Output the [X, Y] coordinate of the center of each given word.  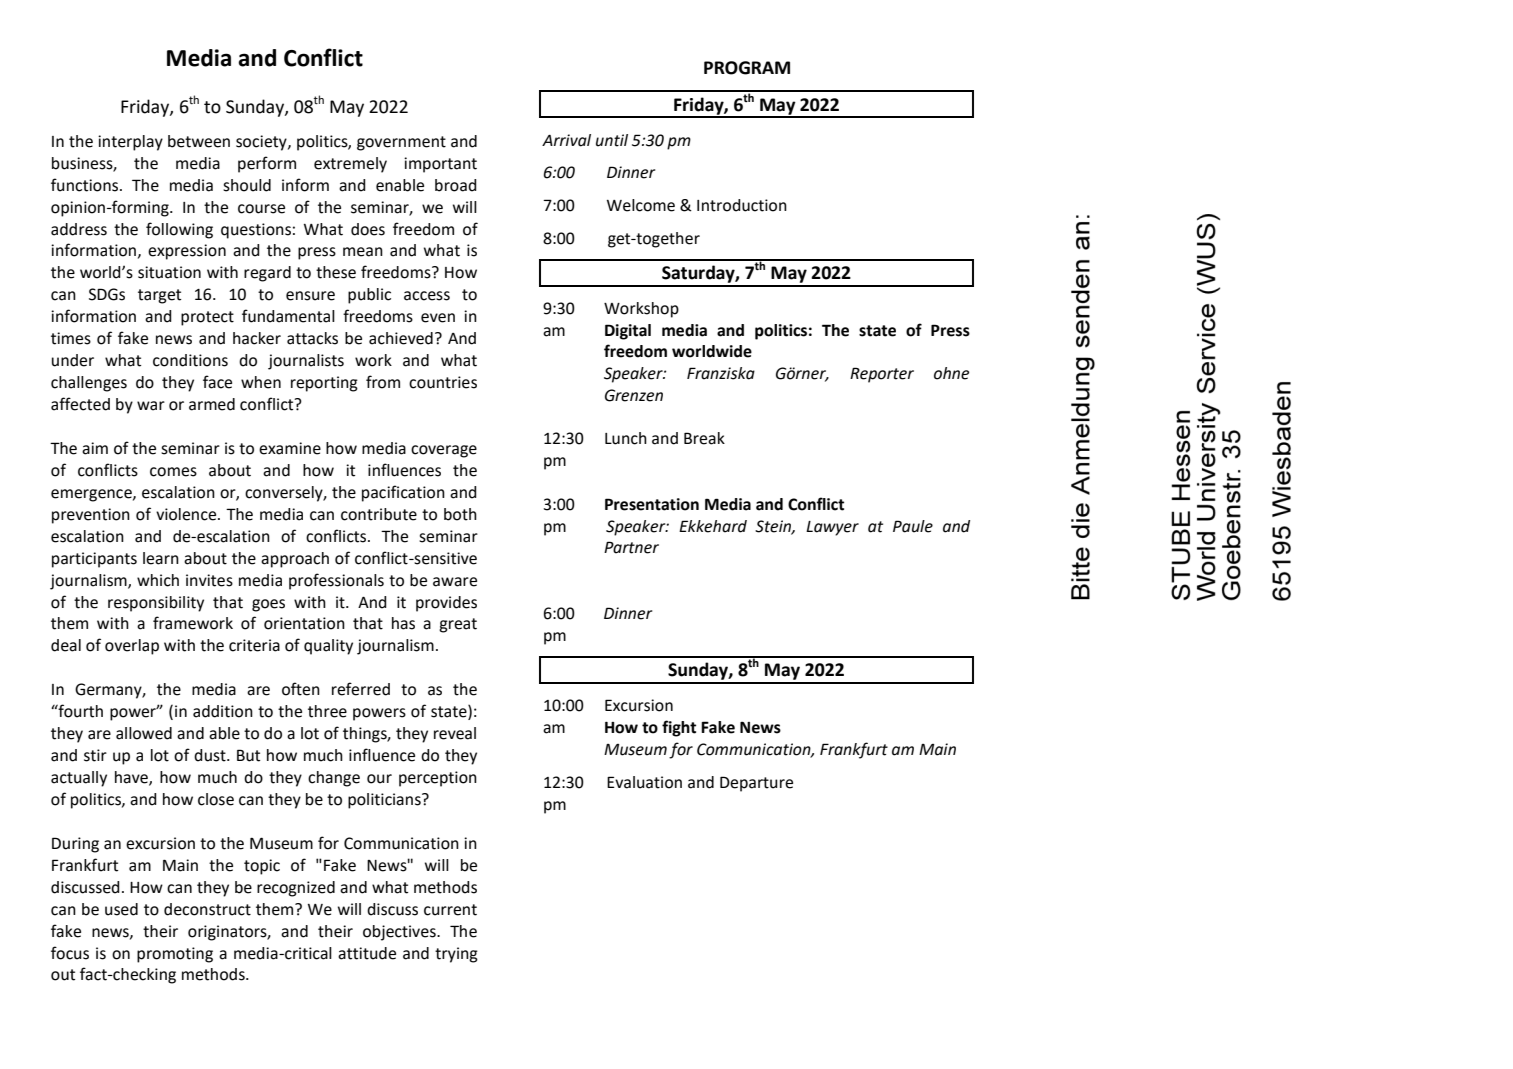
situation [169, 272]
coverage [444, 451]
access [427, 296]
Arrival [566, 140]
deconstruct [207, 909]
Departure [756, 784]
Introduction [742, 205]
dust [211, 755]
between [199, 141]
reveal [455, 733]
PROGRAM [747, 68]
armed [212, 404]
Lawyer [832, 528]
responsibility [156, 604]
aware [455, 582]
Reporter [882, 375]
